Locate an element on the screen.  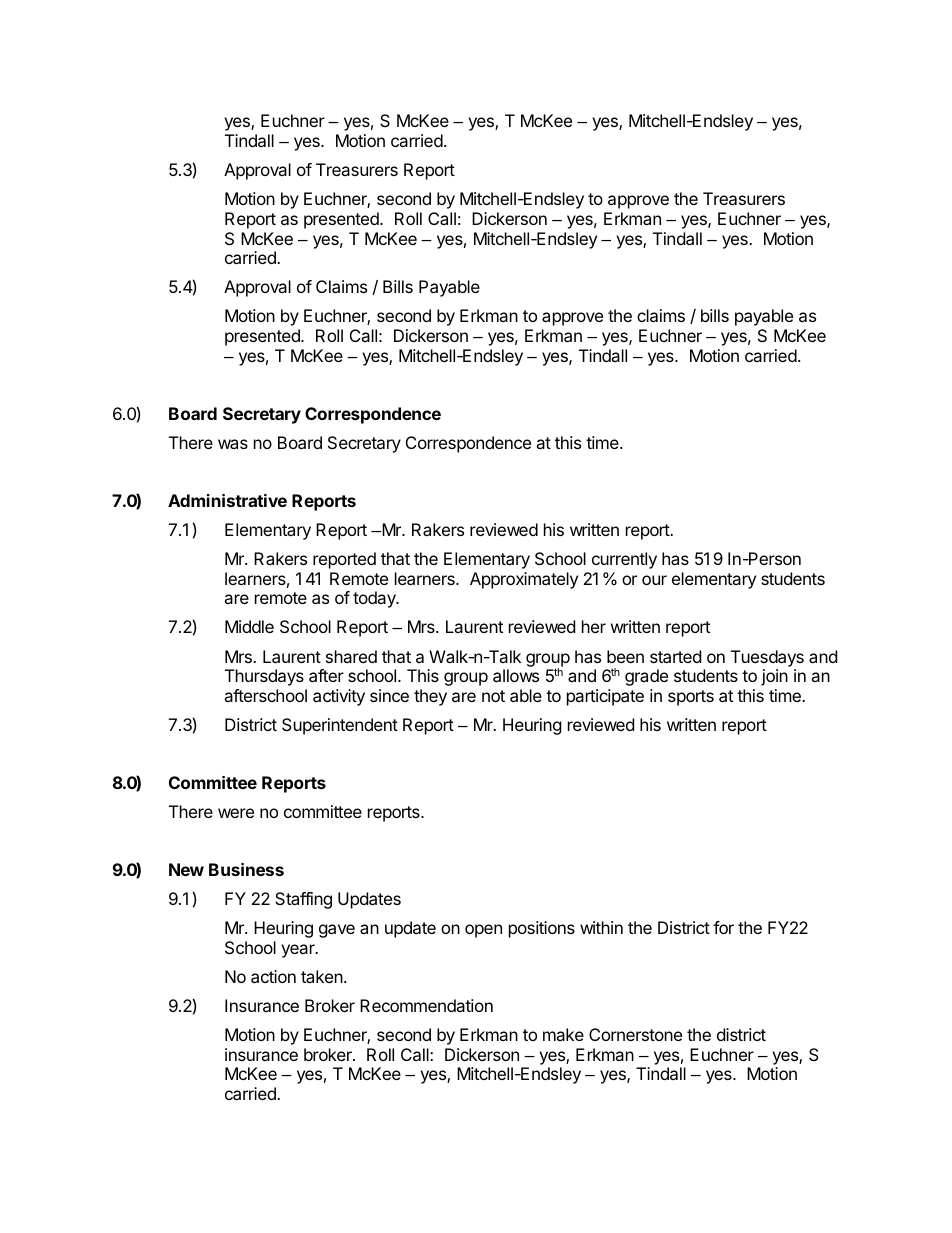
was is located at coordinates (233, 444).
